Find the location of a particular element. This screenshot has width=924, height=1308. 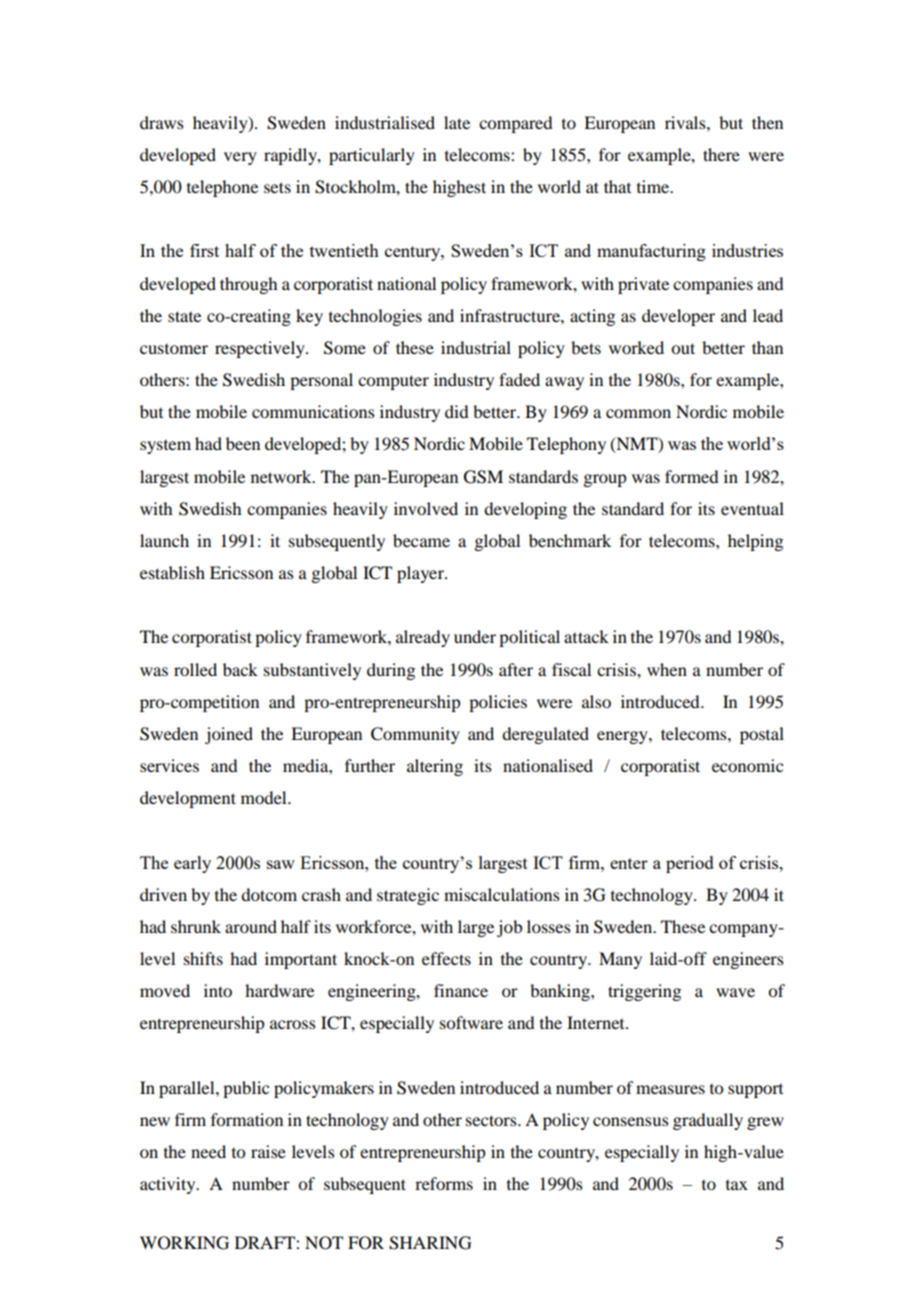

early is located at coordinates (192, 864).
